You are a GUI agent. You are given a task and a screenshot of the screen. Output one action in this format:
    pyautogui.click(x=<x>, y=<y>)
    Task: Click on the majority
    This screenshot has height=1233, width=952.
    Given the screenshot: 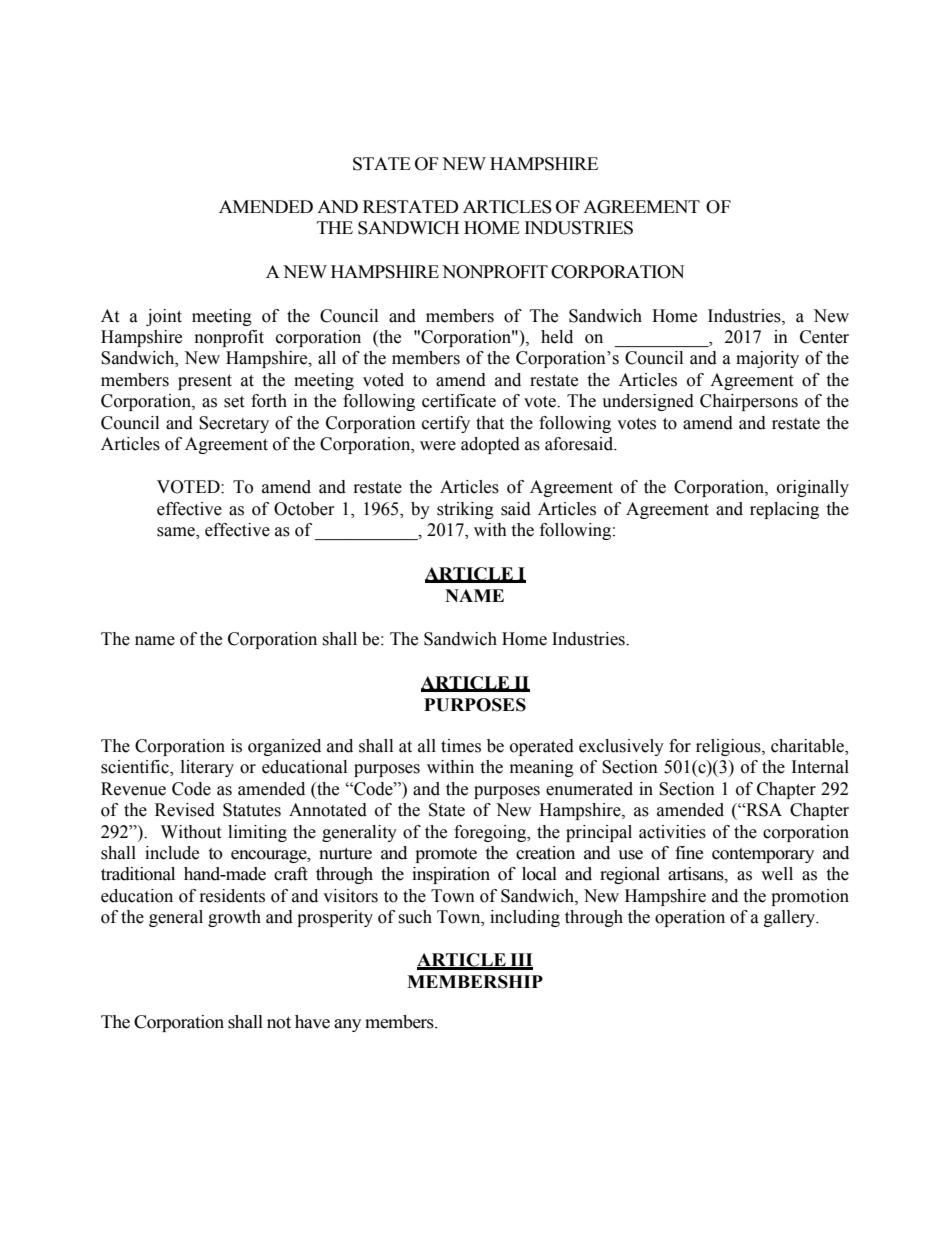 What is the action you would take?
    pyautogui.click(x=767, y=359)
